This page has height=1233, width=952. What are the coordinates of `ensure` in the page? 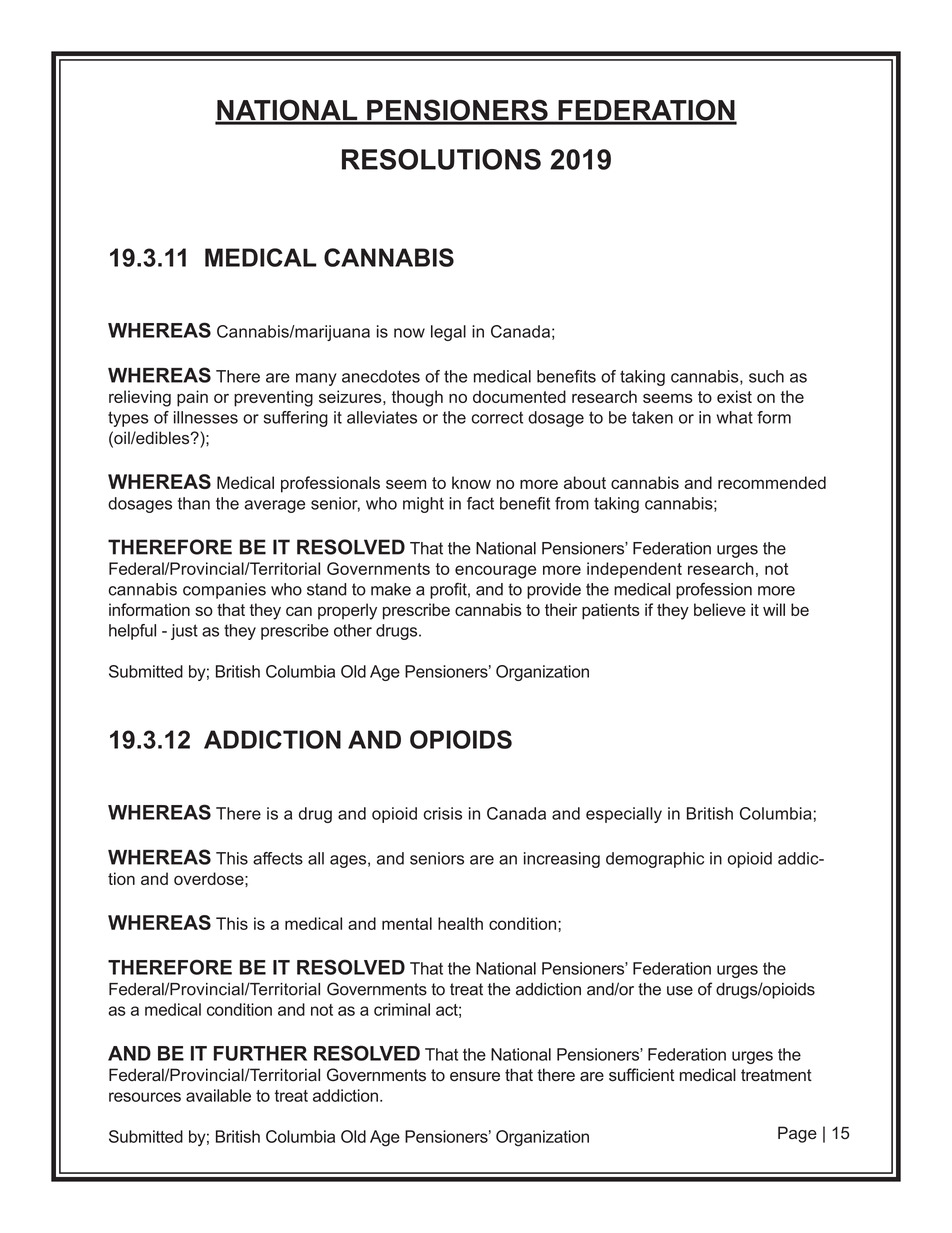 It's located at (475, 1077).
